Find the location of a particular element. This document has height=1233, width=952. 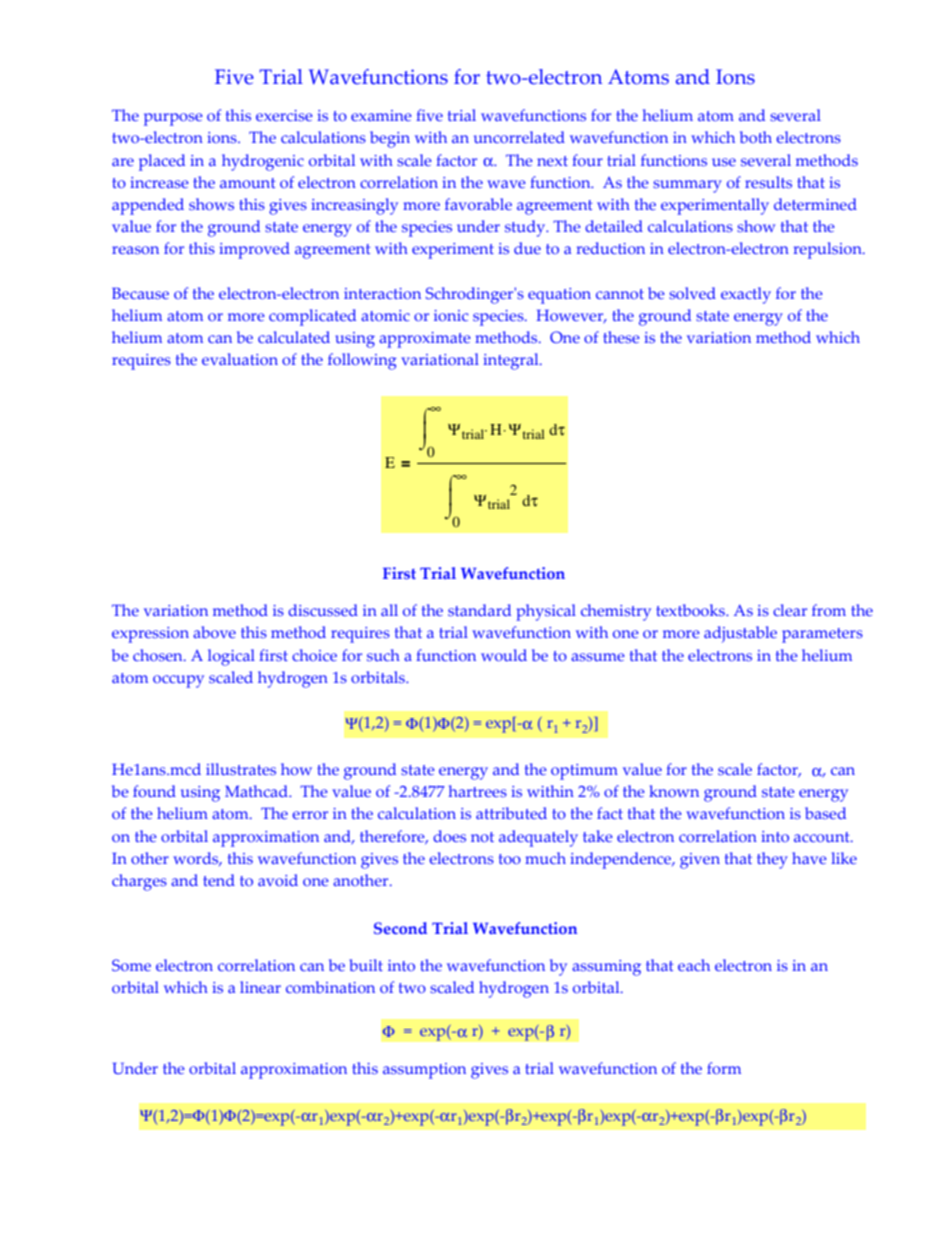

assumption is located at coordinates (424, 1071).
